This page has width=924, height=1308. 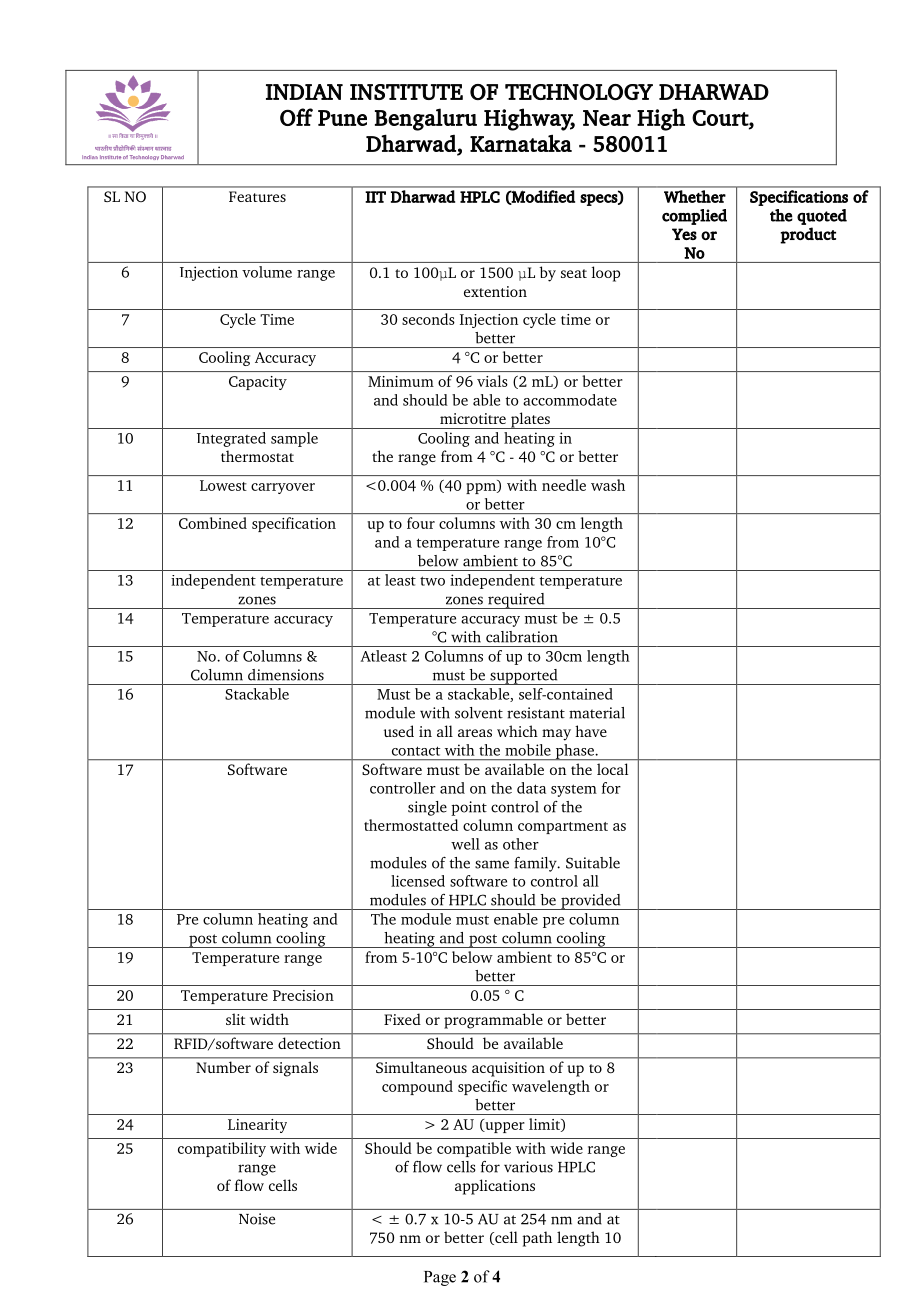 What do you see at coordinates (296, 117) in the page?
I see `Off` at bounding box center [296, 117].
